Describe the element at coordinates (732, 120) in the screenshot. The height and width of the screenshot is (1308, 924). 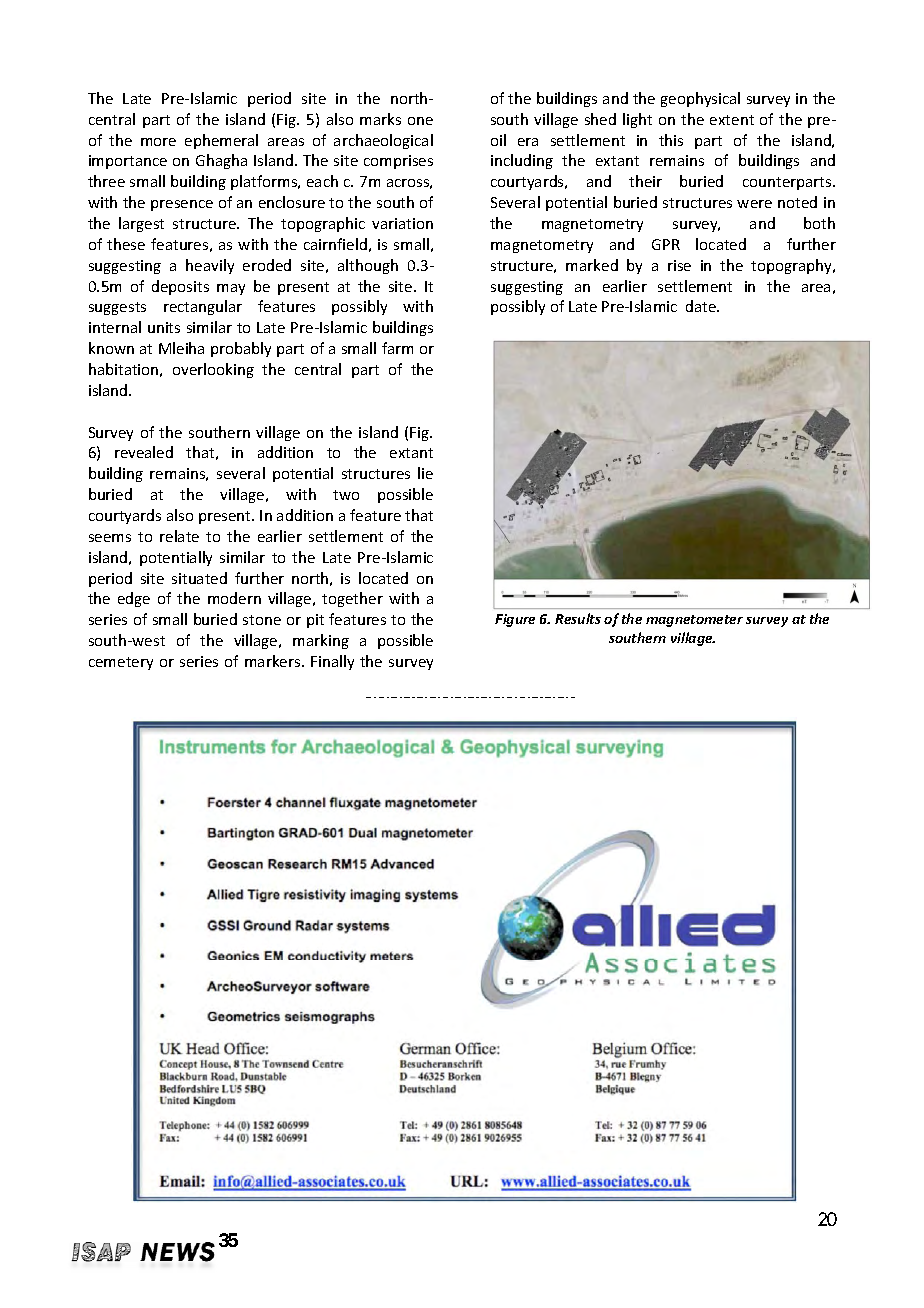
I see `extent` at that location.
